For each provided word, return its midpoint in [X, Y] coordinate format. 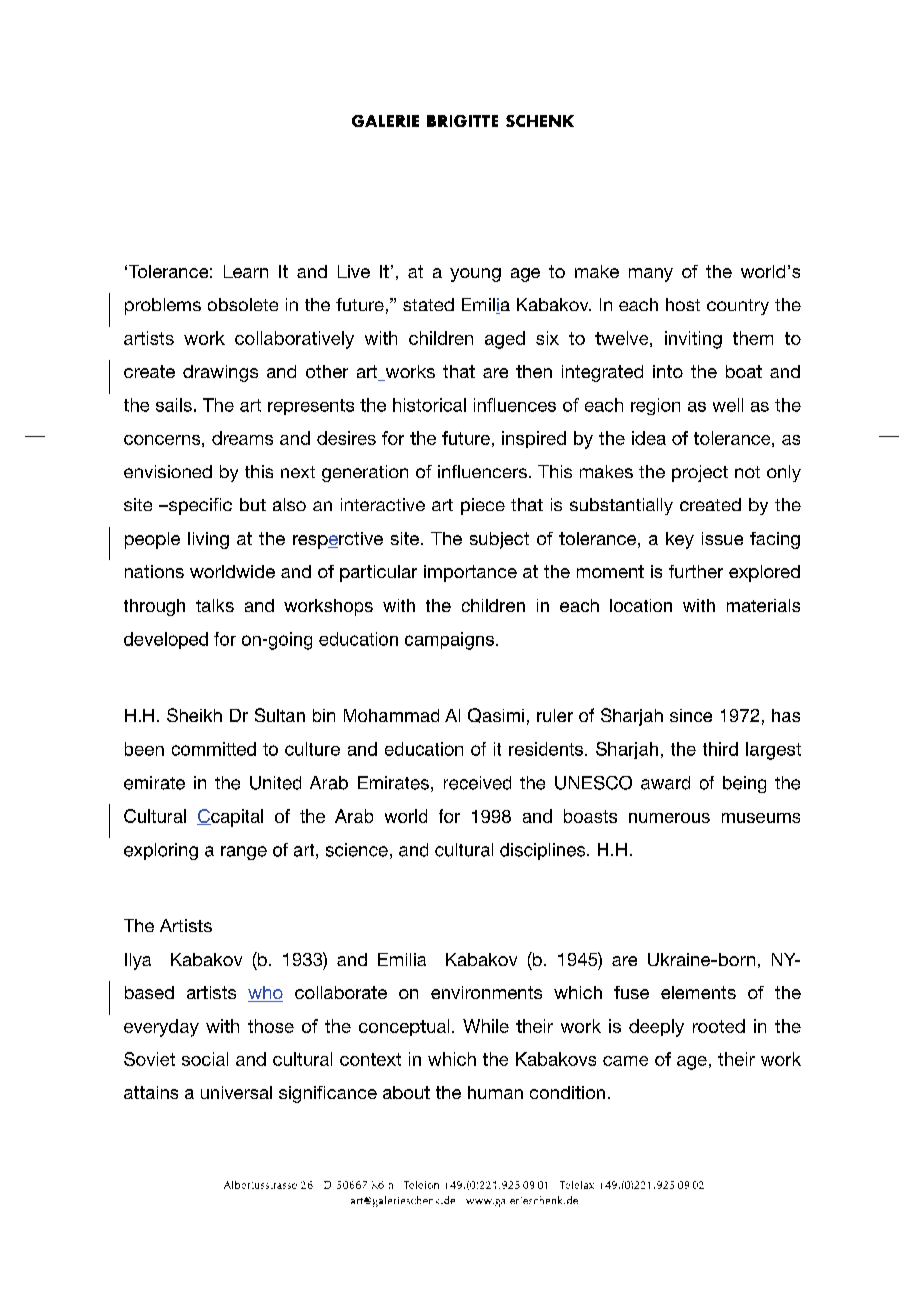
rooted [719, 1026]
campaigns [449, 641]
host [683, 304]
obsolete [243, 304]
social [205, 1059]
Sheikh [194, 715]
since [691, 715]
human [495, 1092]
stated [428, 304]
